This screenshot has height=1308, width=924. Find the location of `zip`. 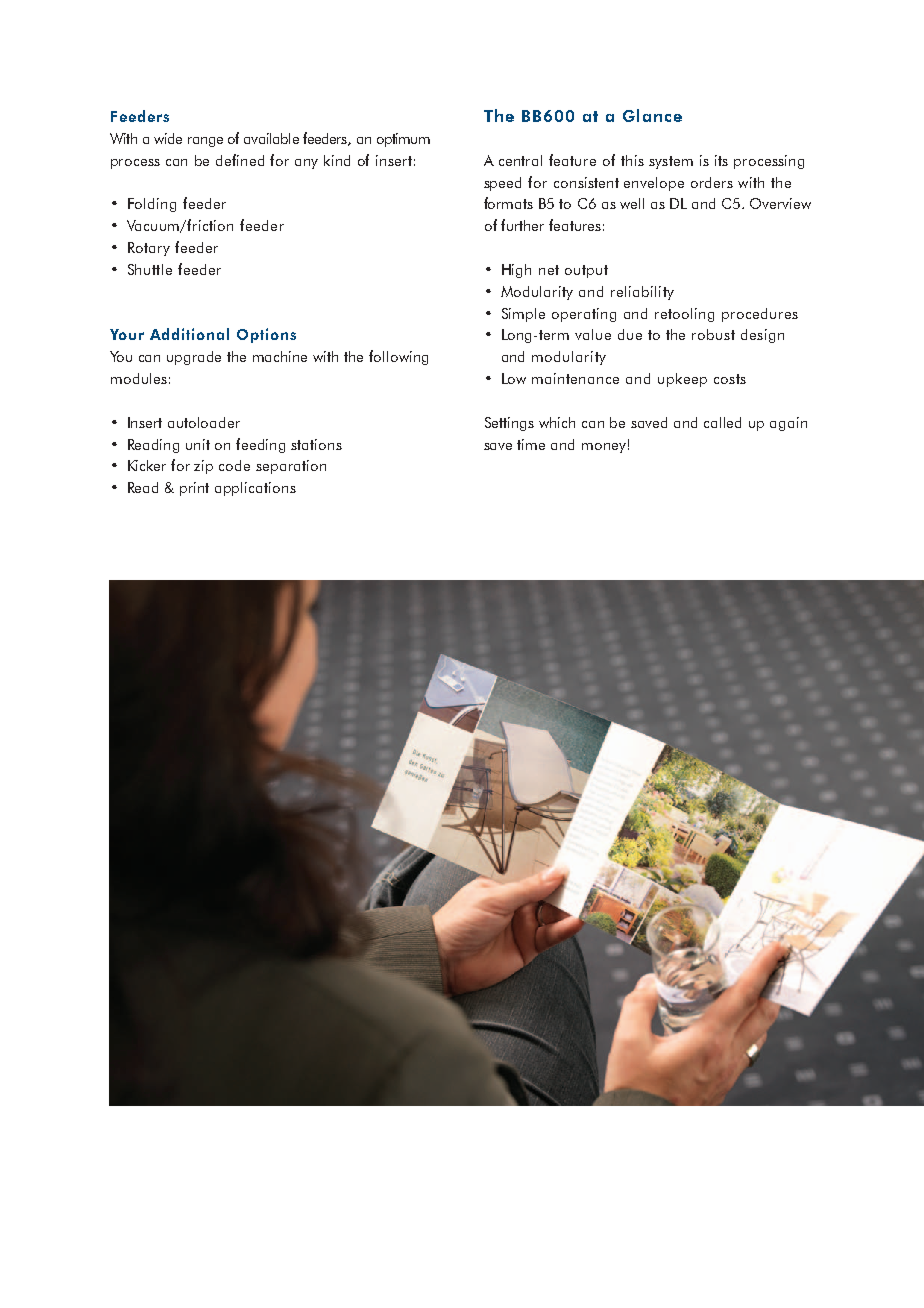

zip is located at coordinates (203, 467).
